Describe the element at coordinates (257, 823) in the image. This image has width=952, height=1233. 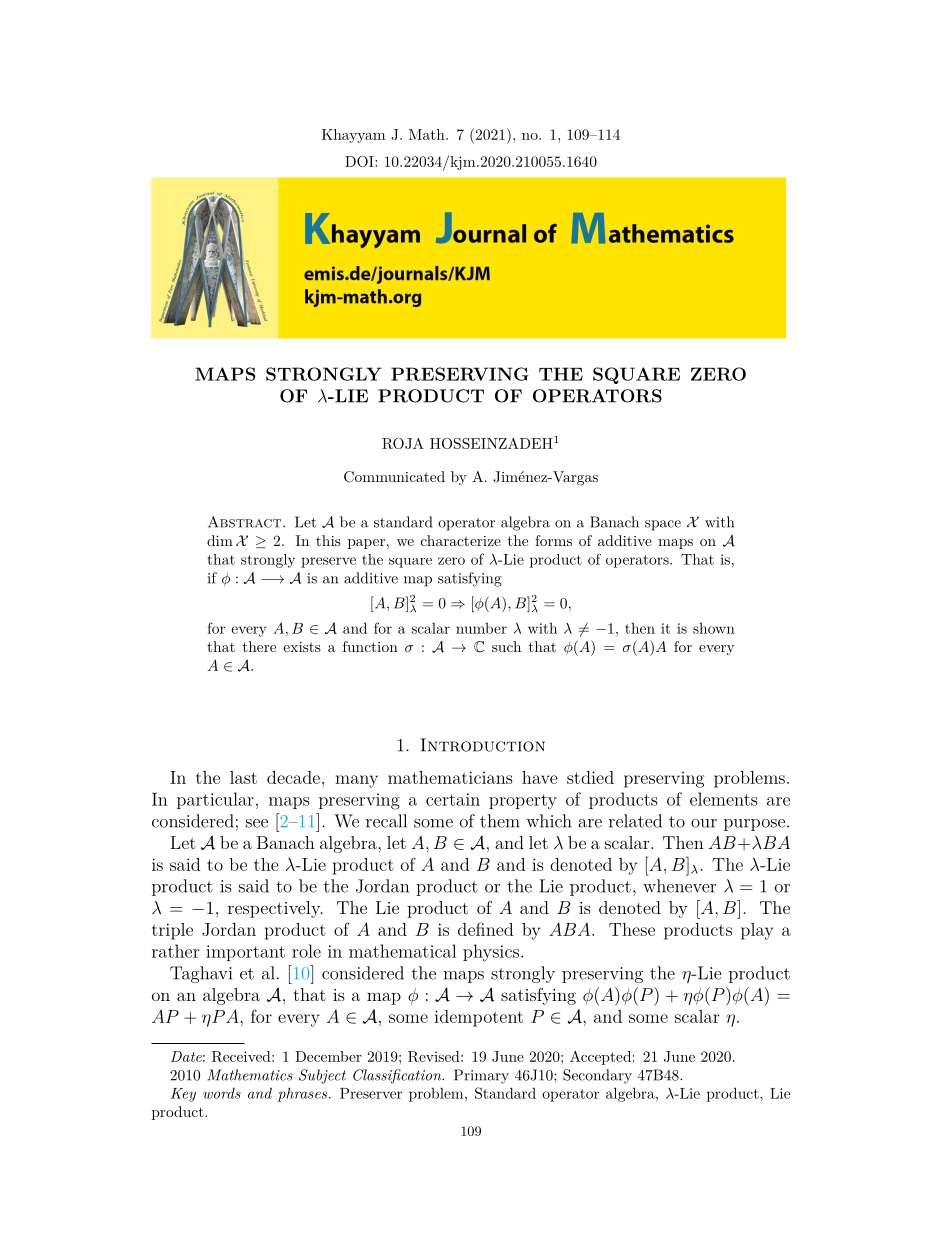
I see `see` at that location.
